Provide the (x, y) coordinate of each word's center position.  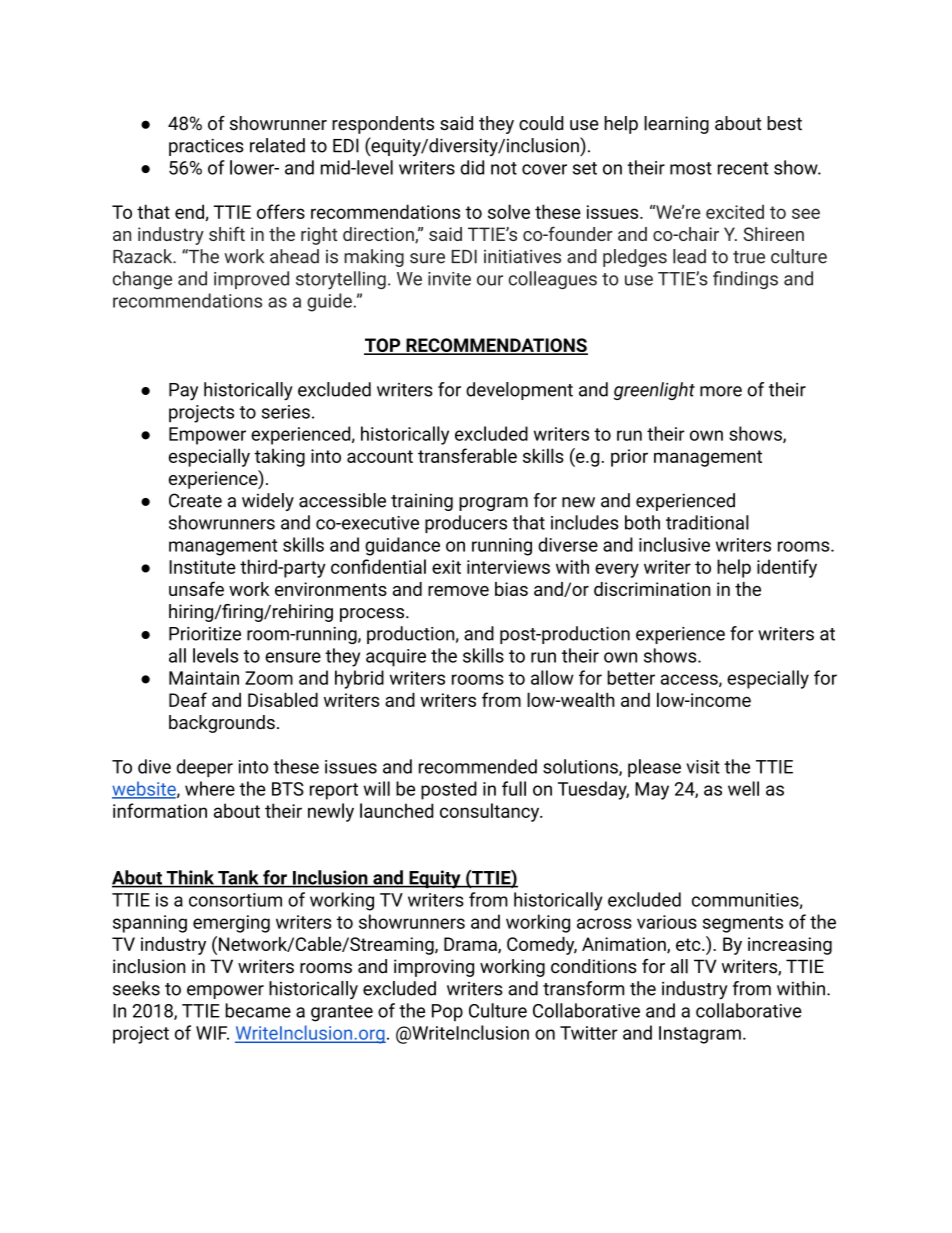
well (743, 788)
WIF (212, 1033)
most (691, 168)
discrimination (652, 589)
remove (458, 591)
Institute (202, 567)
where (210, 788)
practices (206, 147)
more (721, 391)
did (472, 167)
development (519, 391)
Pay (183, 392)
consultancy (491, 812)
